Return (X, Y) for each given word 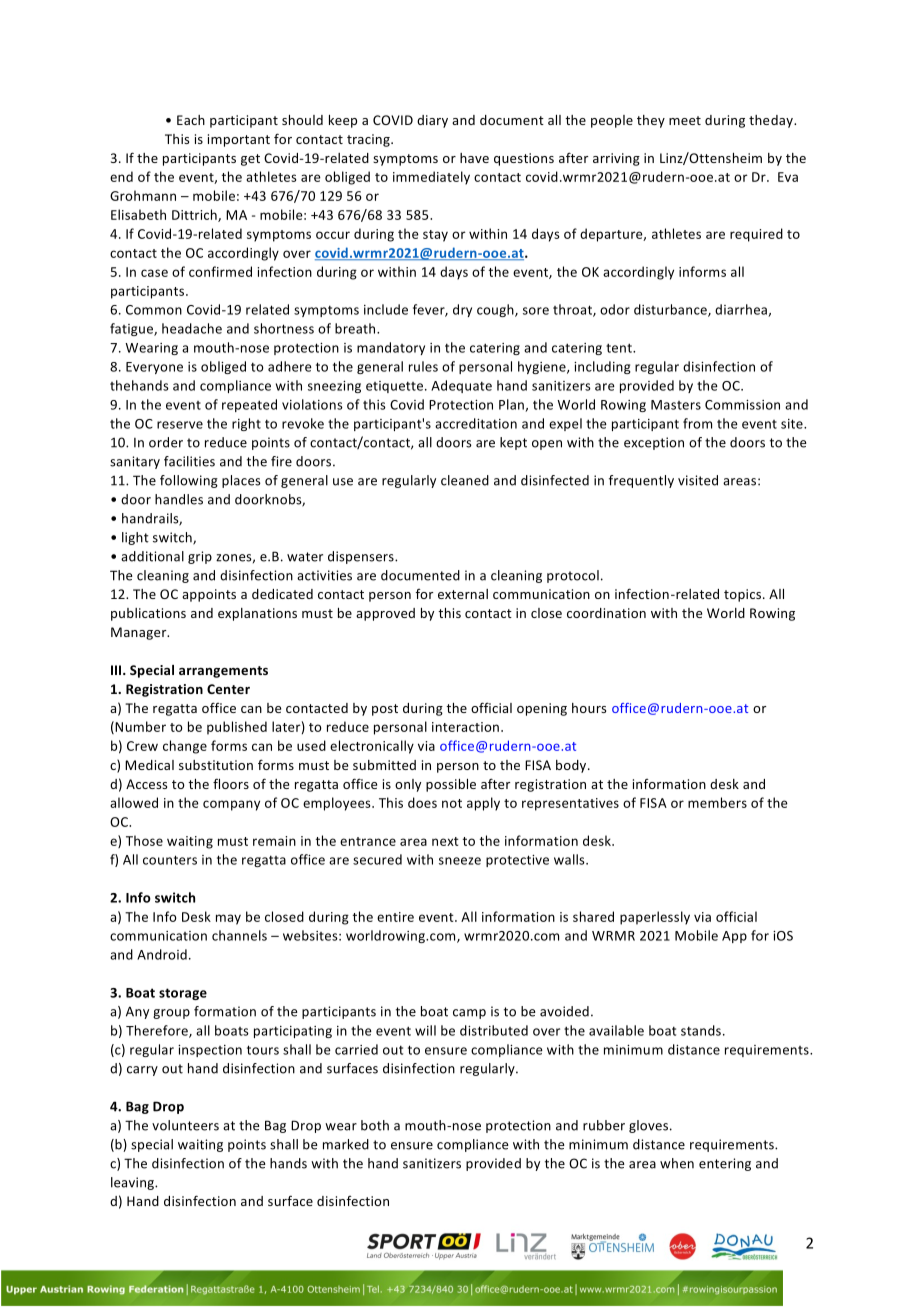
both (375, 1125)
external (463, 594)
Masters (676, 405)
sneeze (460, 861)
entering (725, 1164)
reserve (180, 425)
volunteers (185, 1125)
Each (191, 120)
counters (170, 860)
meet (685, 120)
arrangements (223, 672)
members (717, 802)
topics (744, 595)
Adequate (461, 386)
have (474, 158)
